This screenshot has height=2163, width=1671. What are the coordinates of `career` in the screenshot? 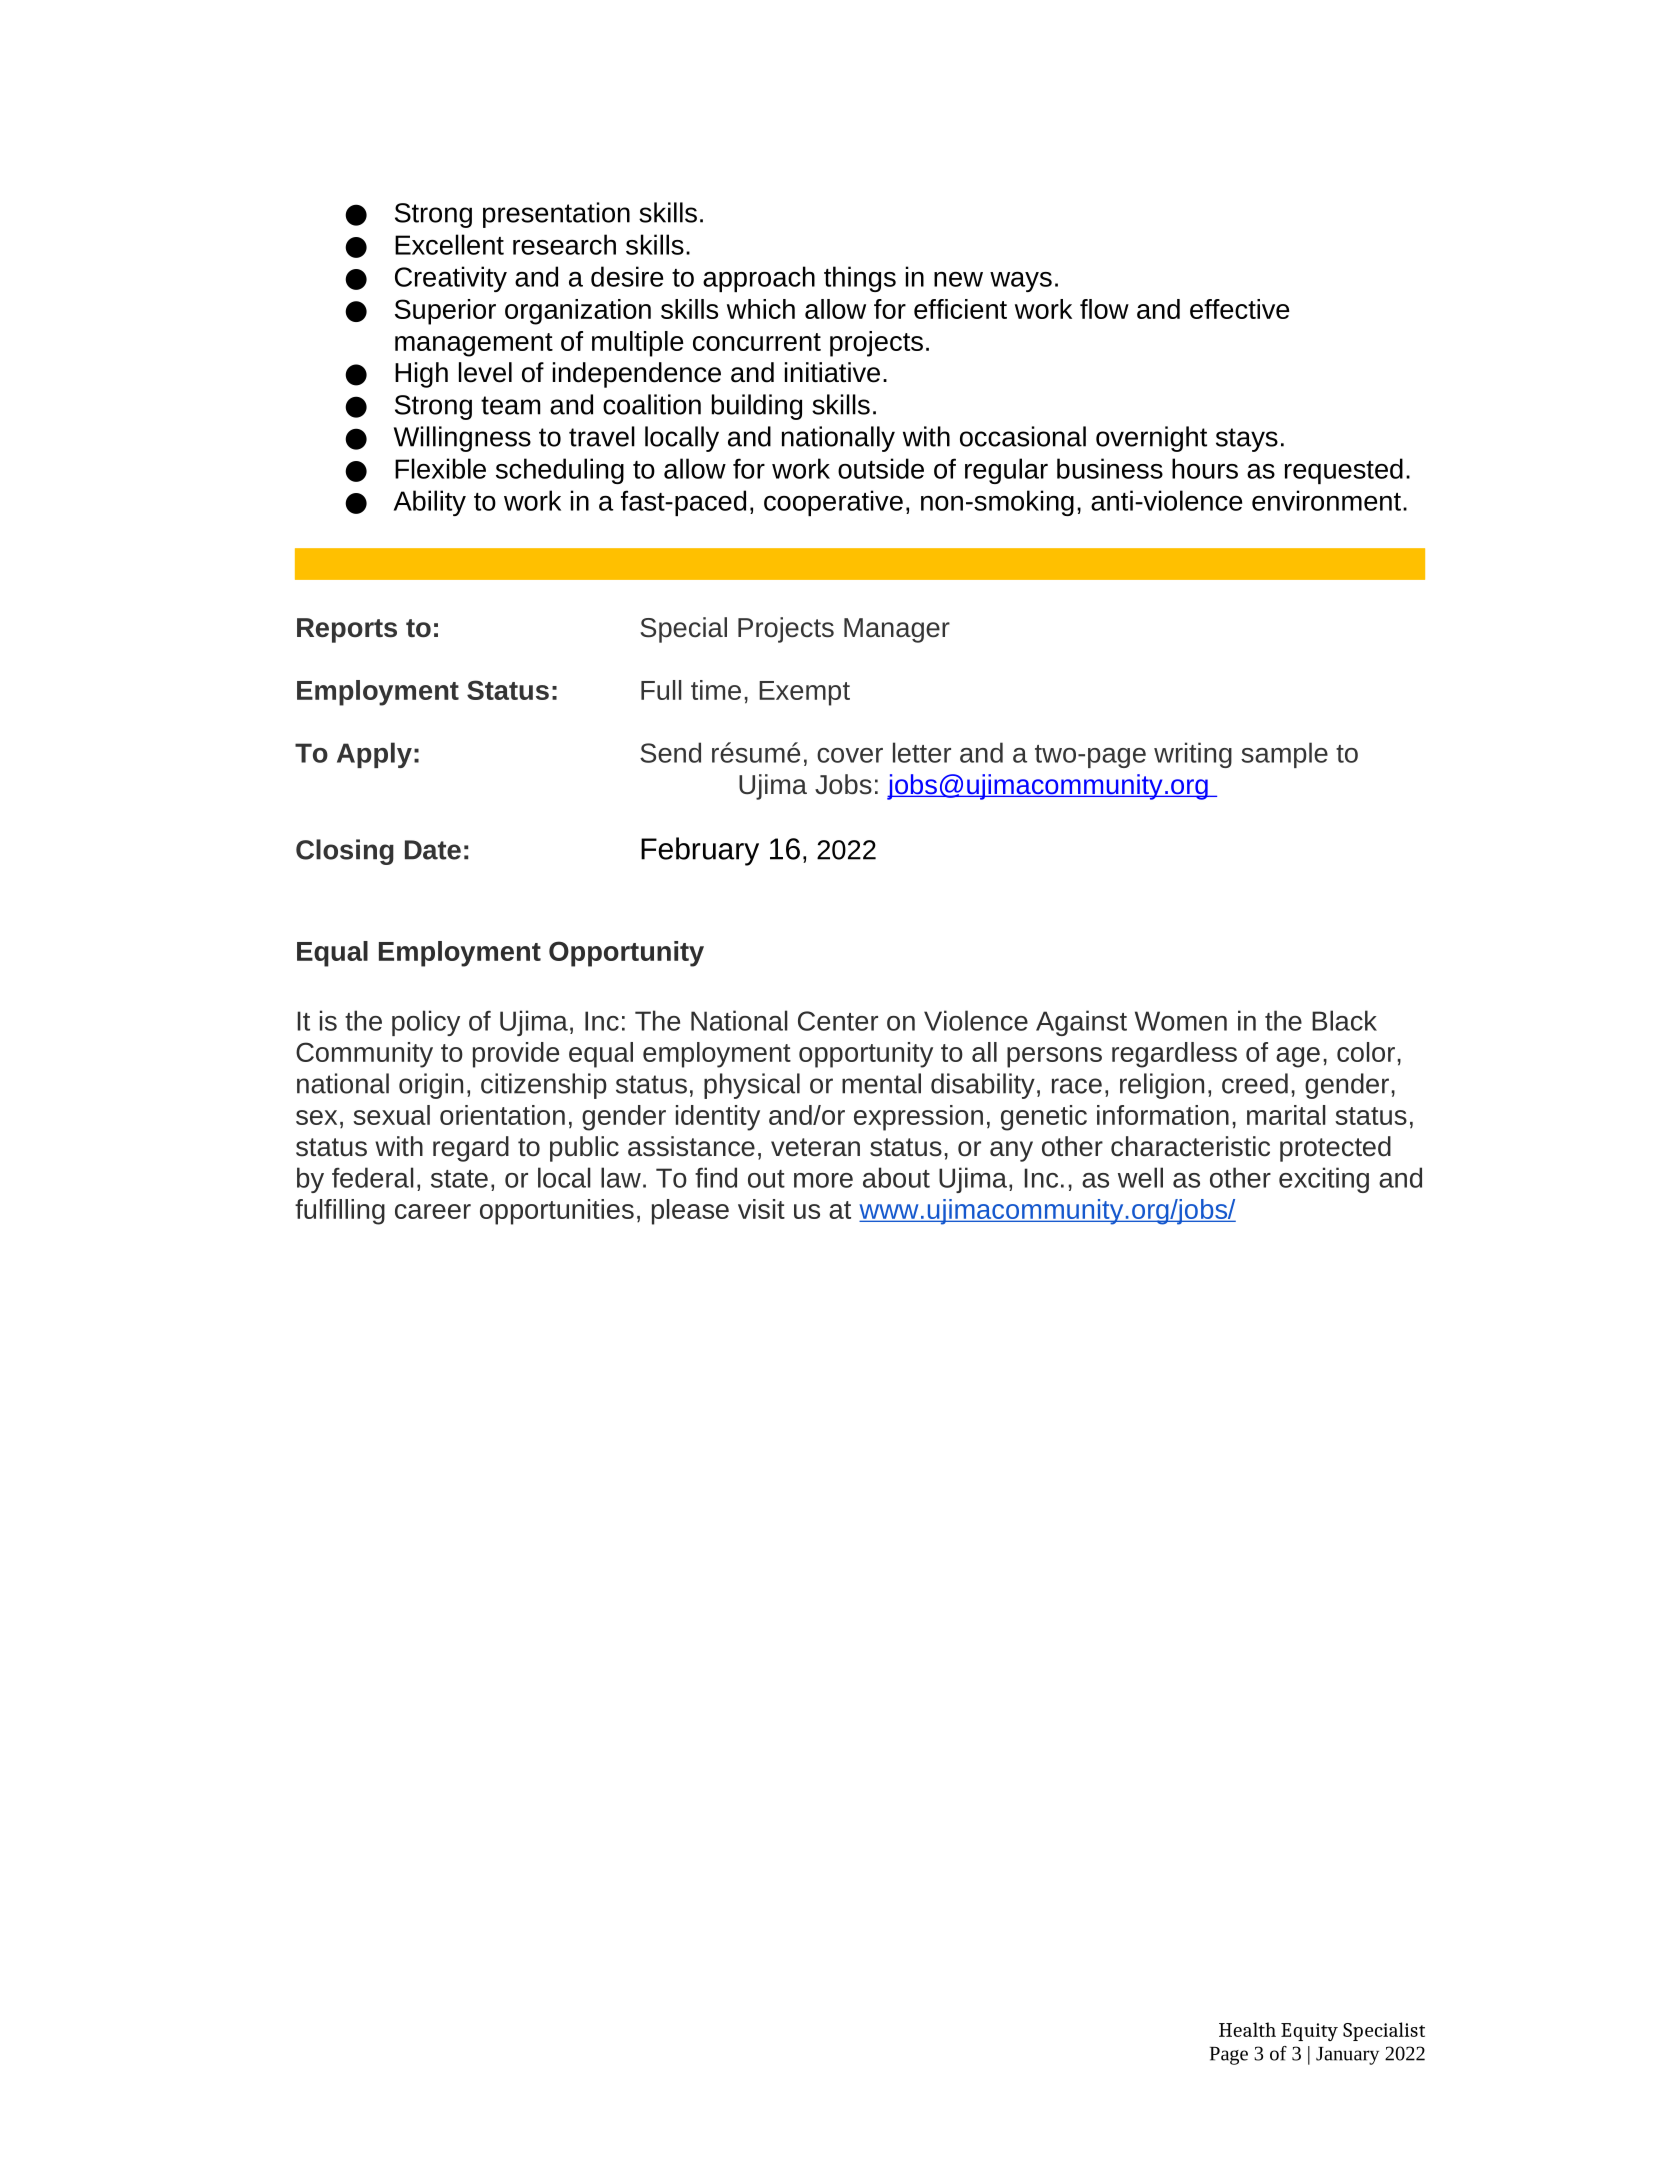 It's located at (433, 1211).
